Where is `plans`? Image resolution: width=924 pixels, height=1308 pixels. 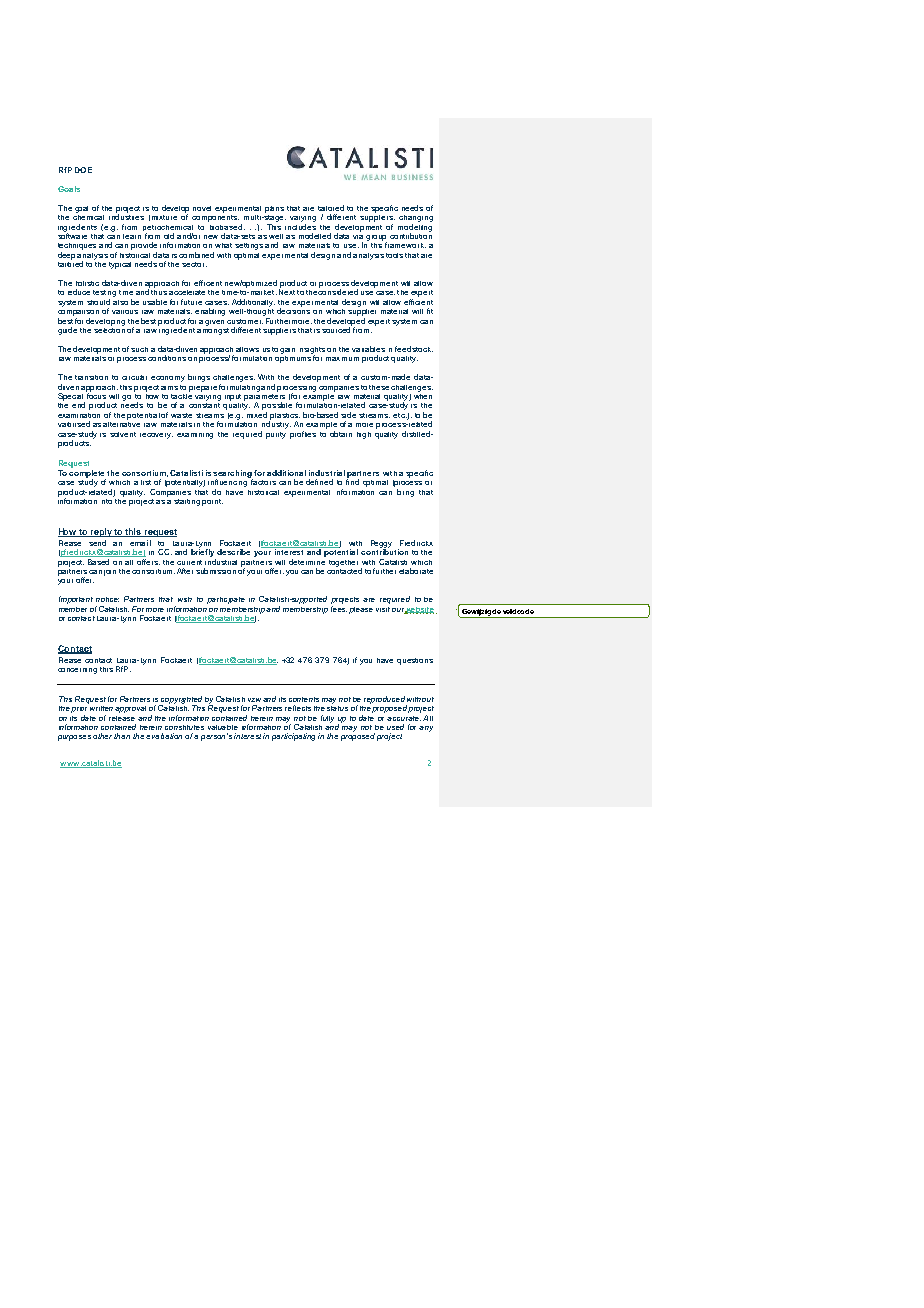 plans is located at coordinates (274, 209).
